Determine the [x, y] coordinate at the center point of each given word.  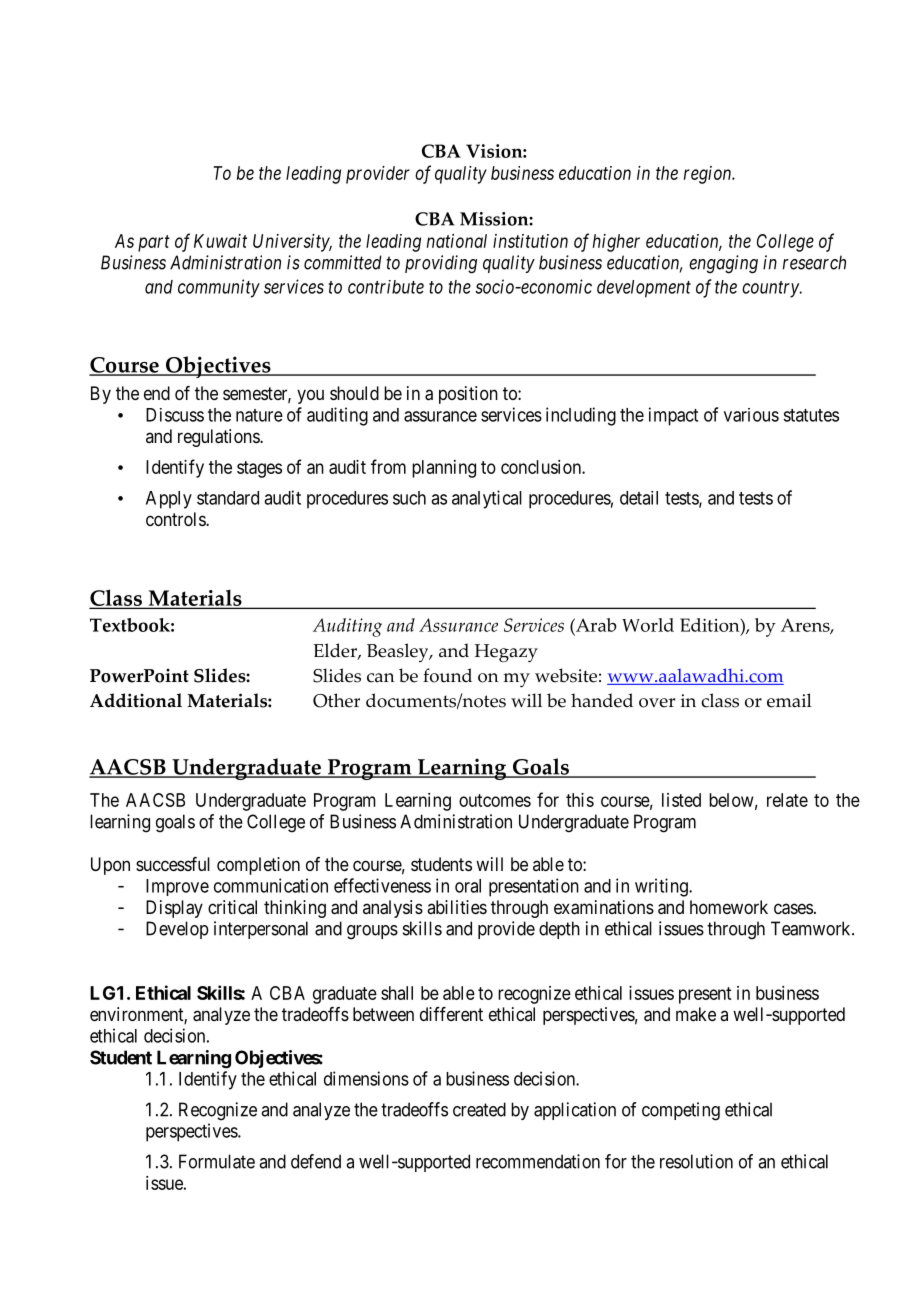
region [709, 175]
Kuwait [220, 241]
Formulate [217, 1161]
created [479, 1109]
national [457, 241]
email [789, 700]
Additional [136, 700]
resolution [696, 1161]
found [447, 675]
